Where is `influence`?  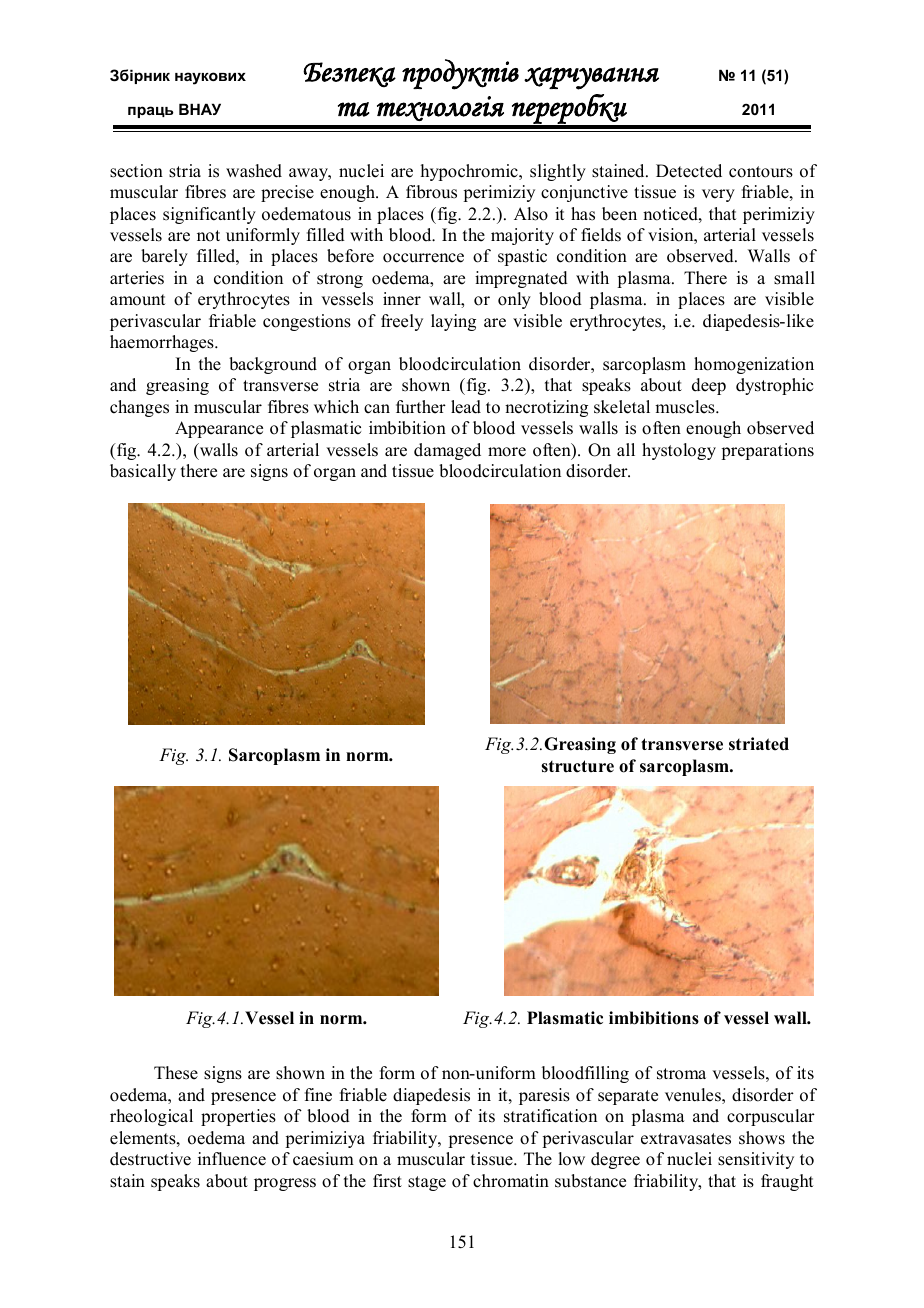
influence is located at coordinates (232, 1159).
